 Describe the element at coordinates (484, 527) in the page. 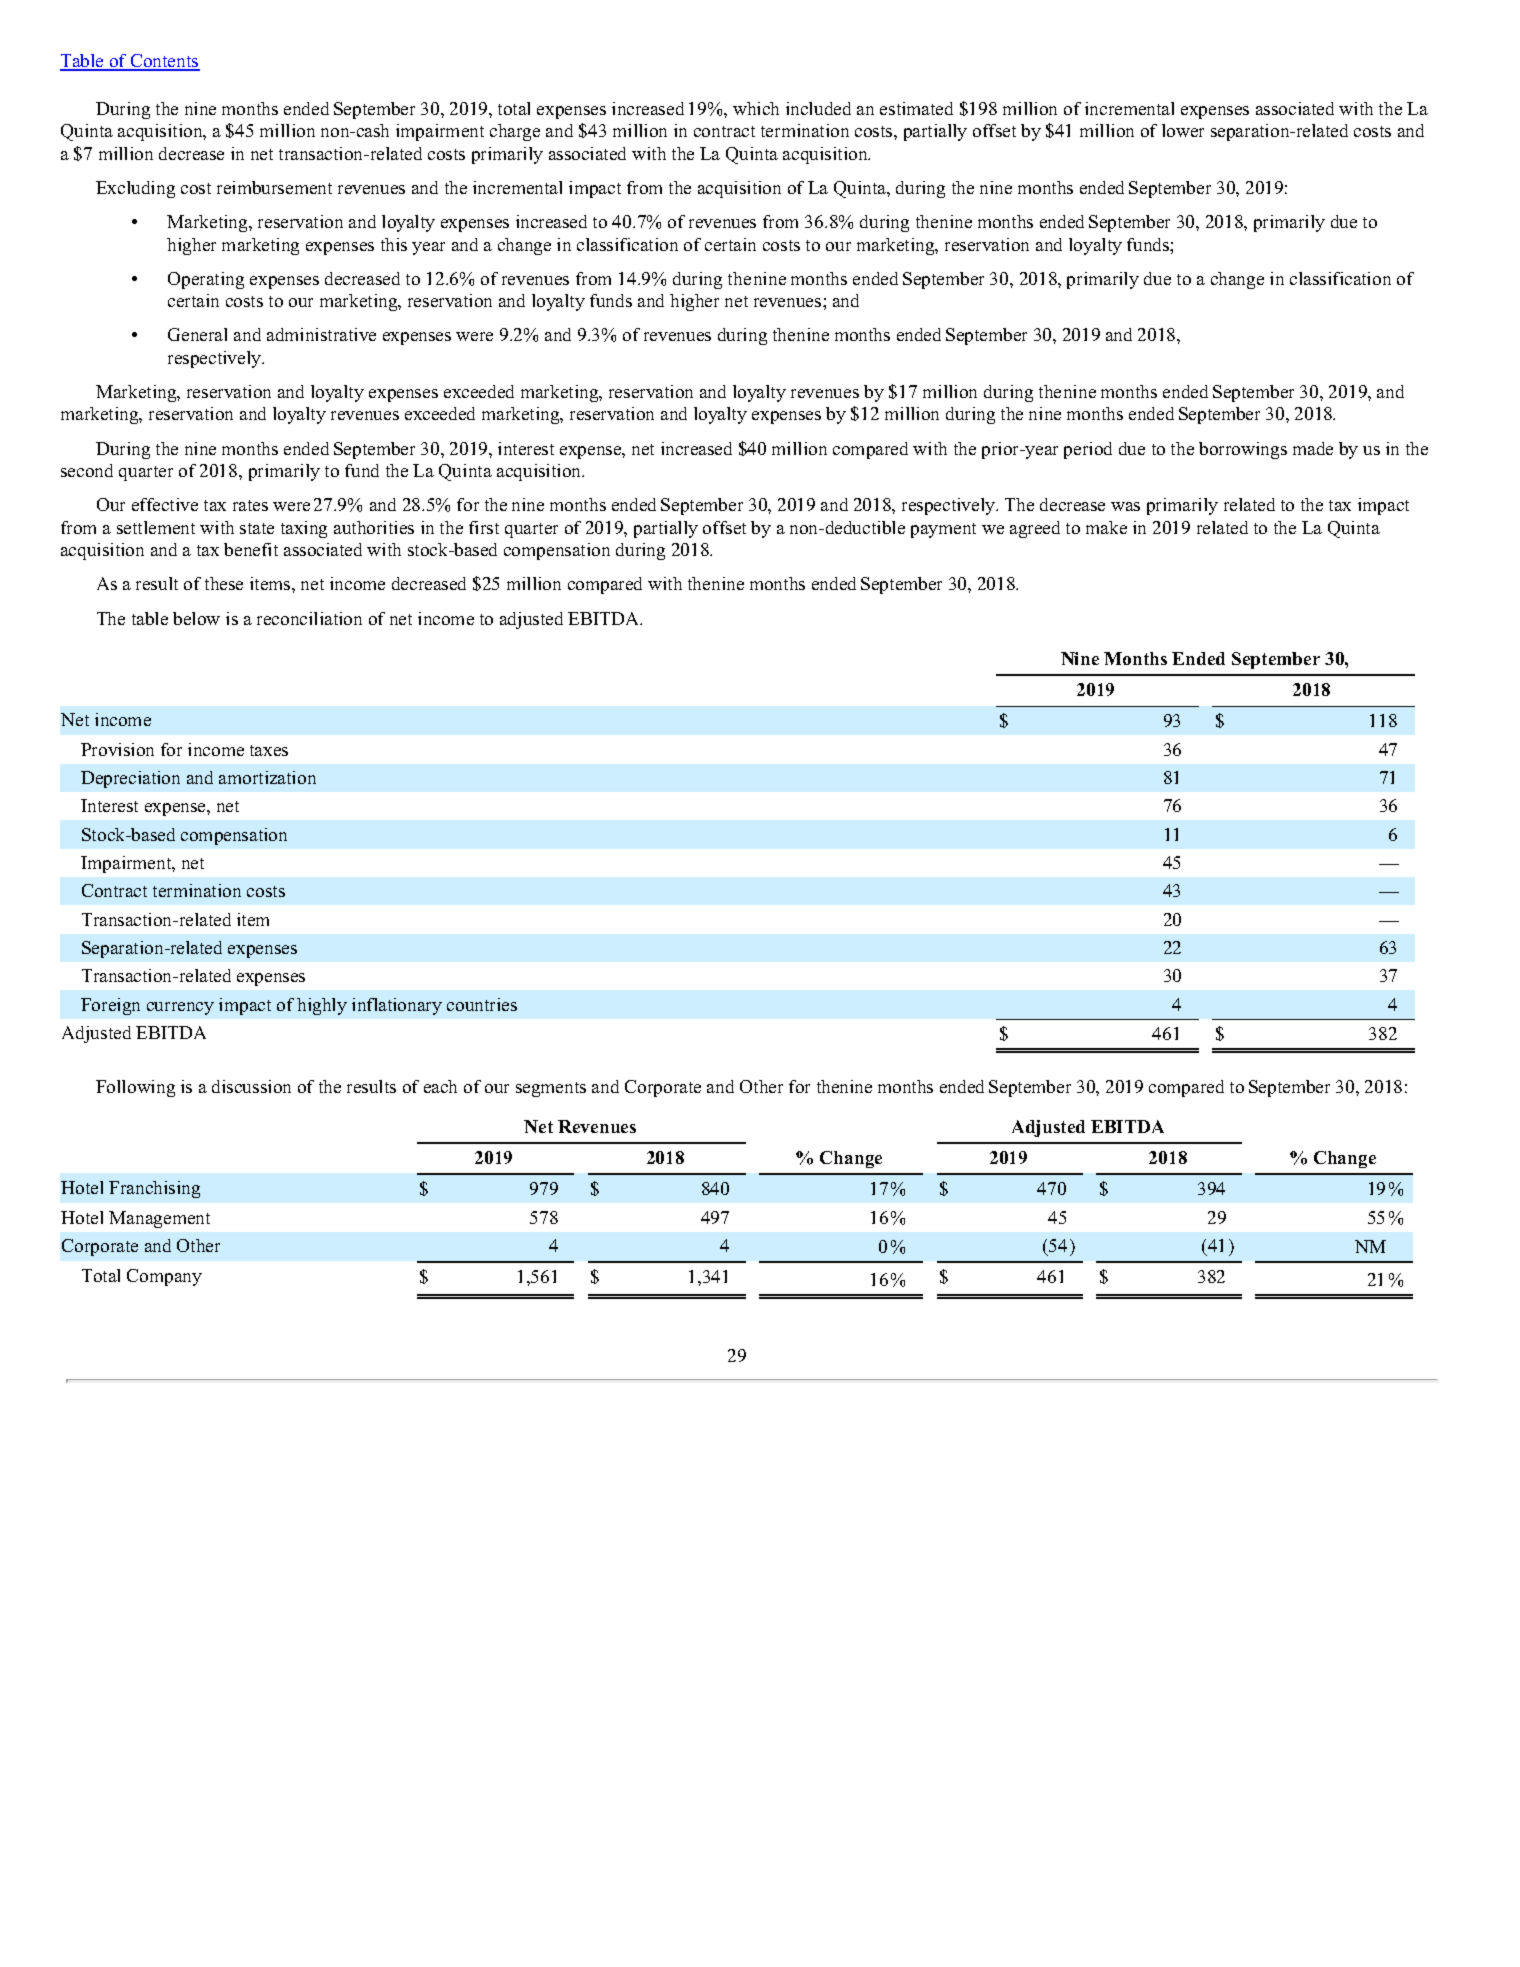

I see `first` at that location.
